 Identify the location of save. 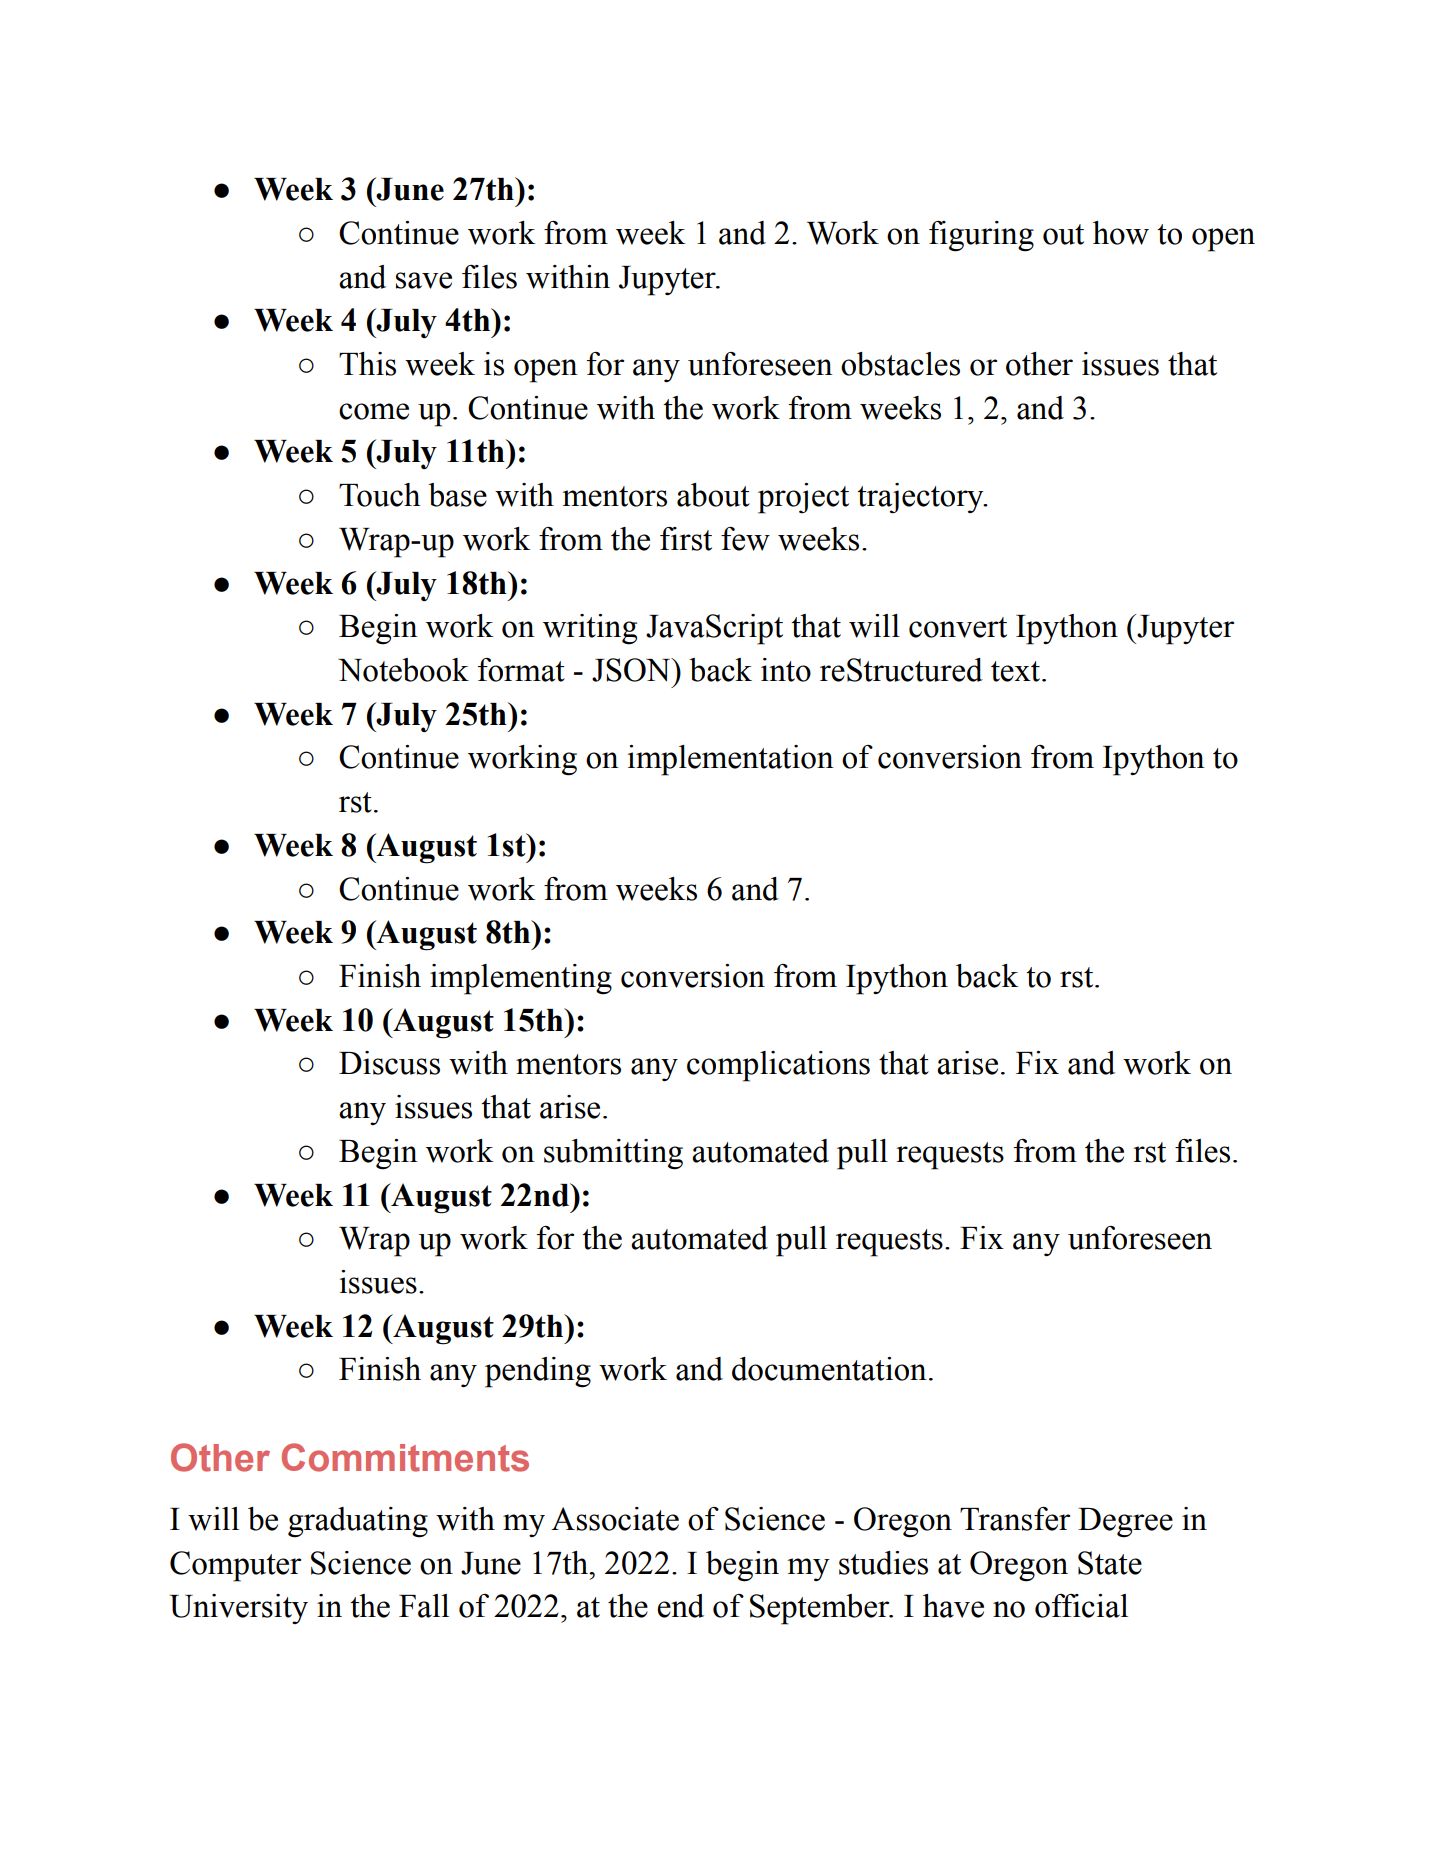
(424, 280).
